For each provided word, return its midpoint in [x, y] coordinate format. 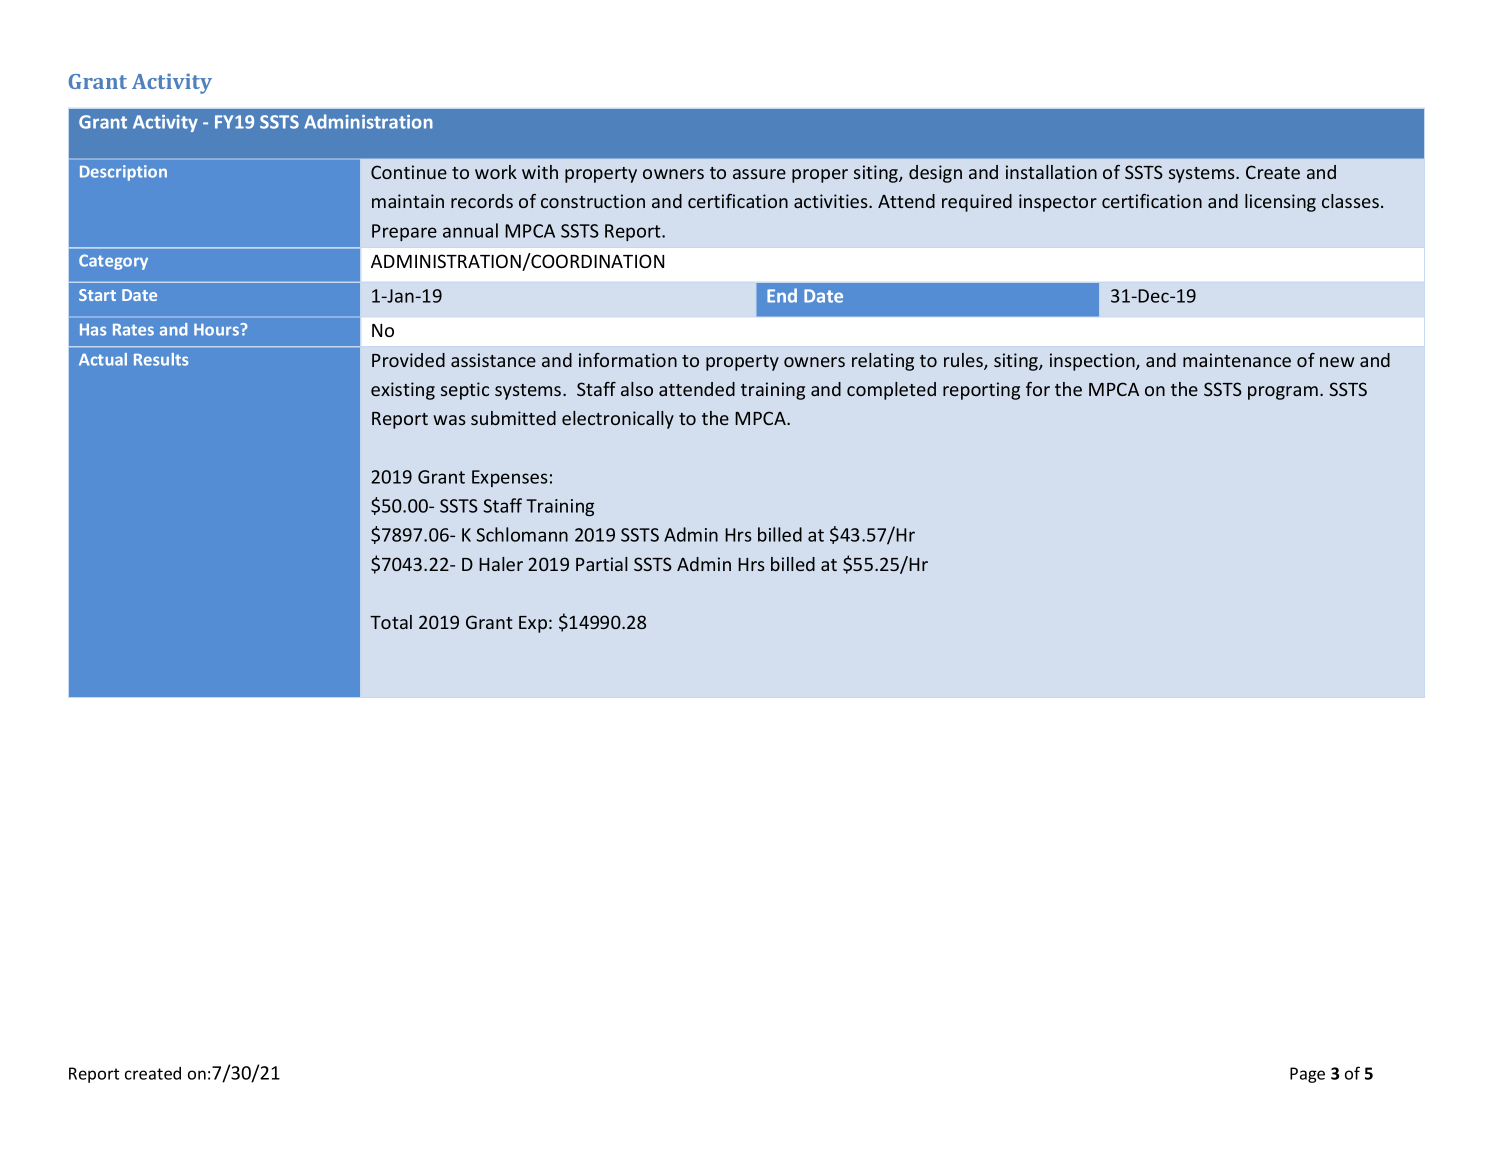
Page [1307, 1075]
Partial [602, 564]
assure [759, 174]
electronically [618, 420]
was [449, 420]
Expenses [510, 478]
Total [391, 622]
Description [123, 173]
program [1283, 393]
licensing [1280, 203]
